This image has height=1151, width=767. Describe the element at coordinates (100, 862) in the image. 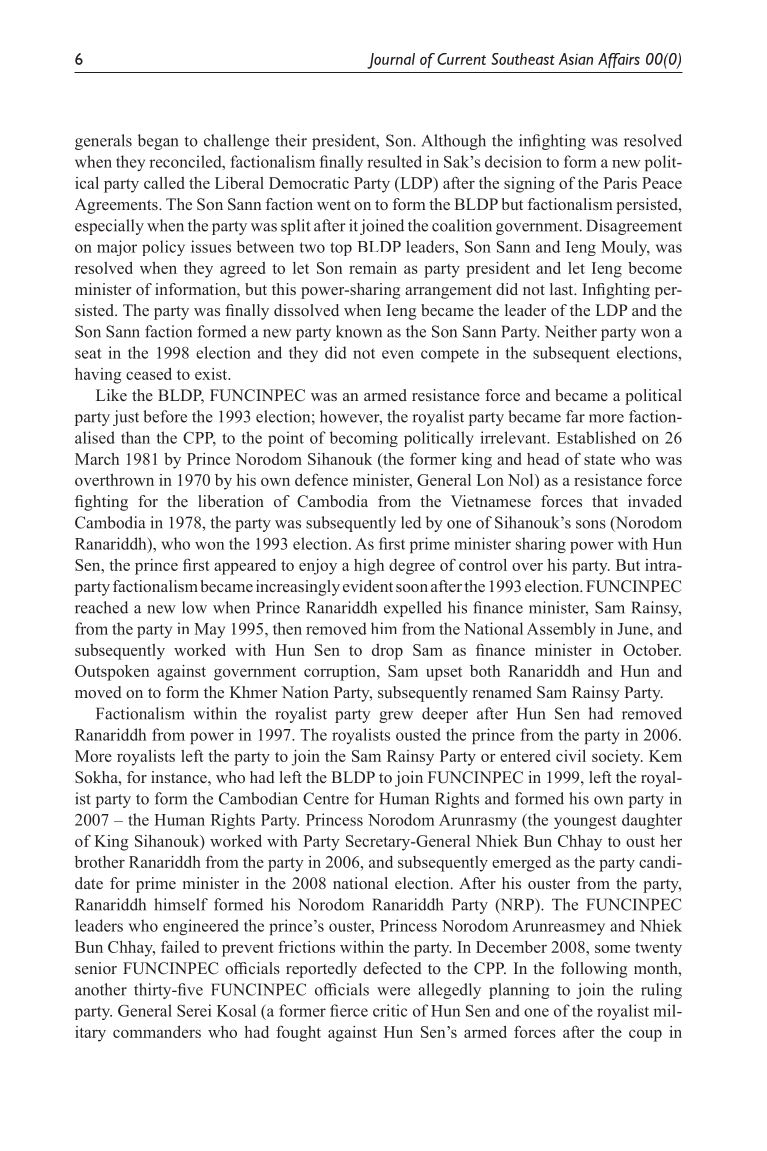

I see `brother` at that location.
